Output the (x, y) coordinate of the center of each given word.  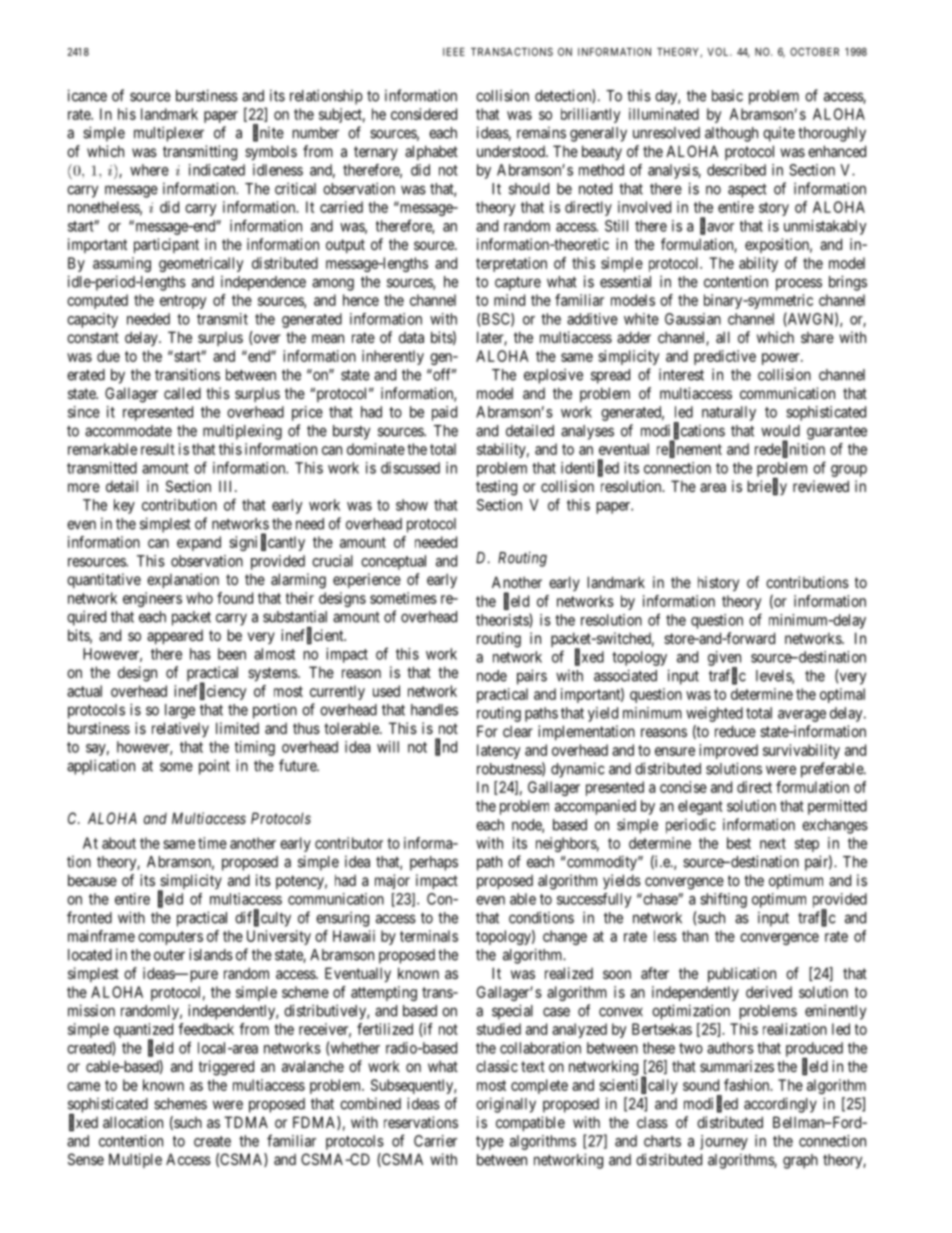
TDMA (246, 1122)
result (158, 449)
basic (727, 95)
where (149, 170)
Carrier (435, 1141)
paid (444, 413)
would (780, 431)
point (214, 767)
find (446, 747)
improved (728, 751)
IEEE (454, 52)
